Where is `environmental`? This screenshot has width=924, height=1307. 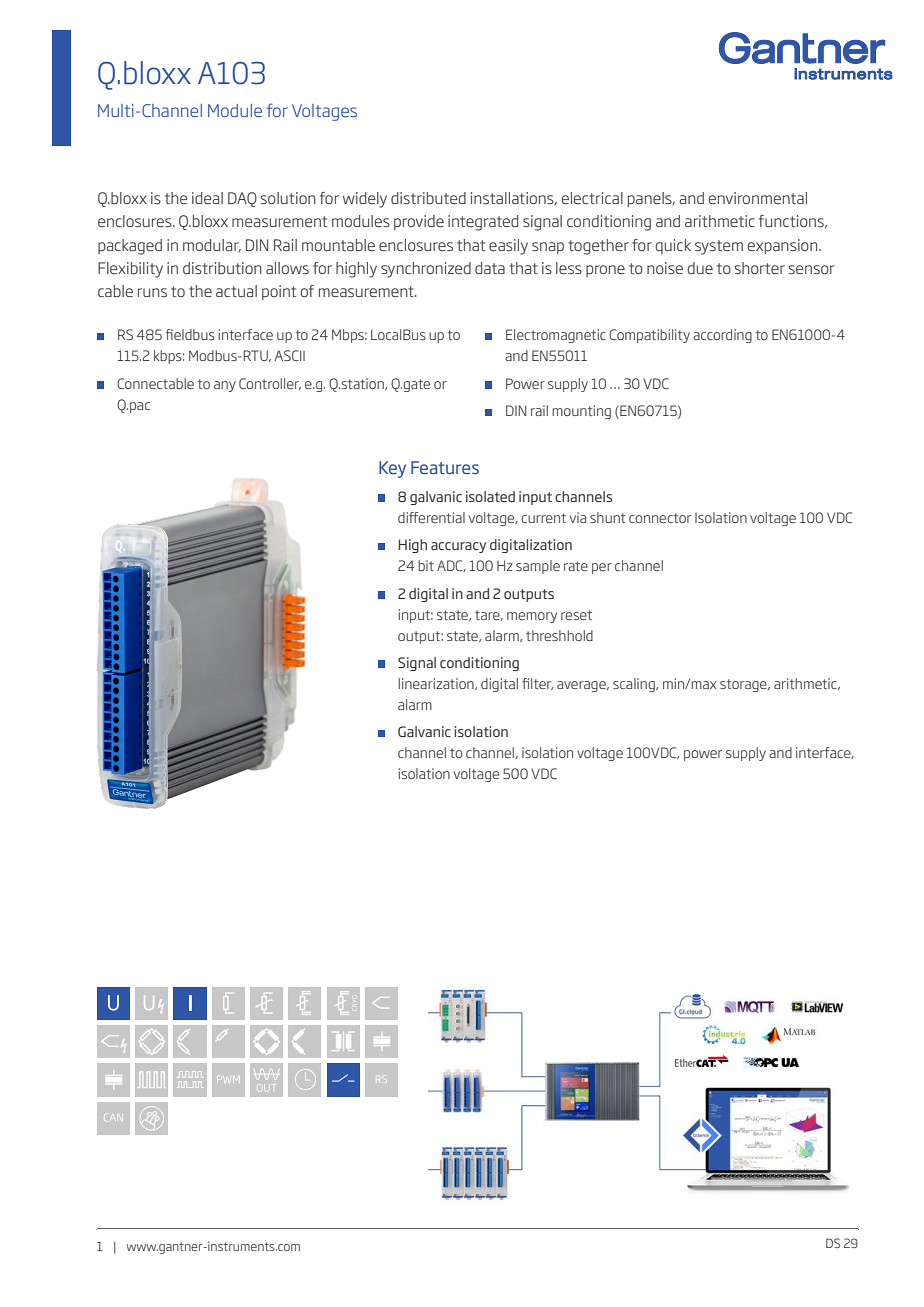 environmental is located at coordinates (758, 198).
